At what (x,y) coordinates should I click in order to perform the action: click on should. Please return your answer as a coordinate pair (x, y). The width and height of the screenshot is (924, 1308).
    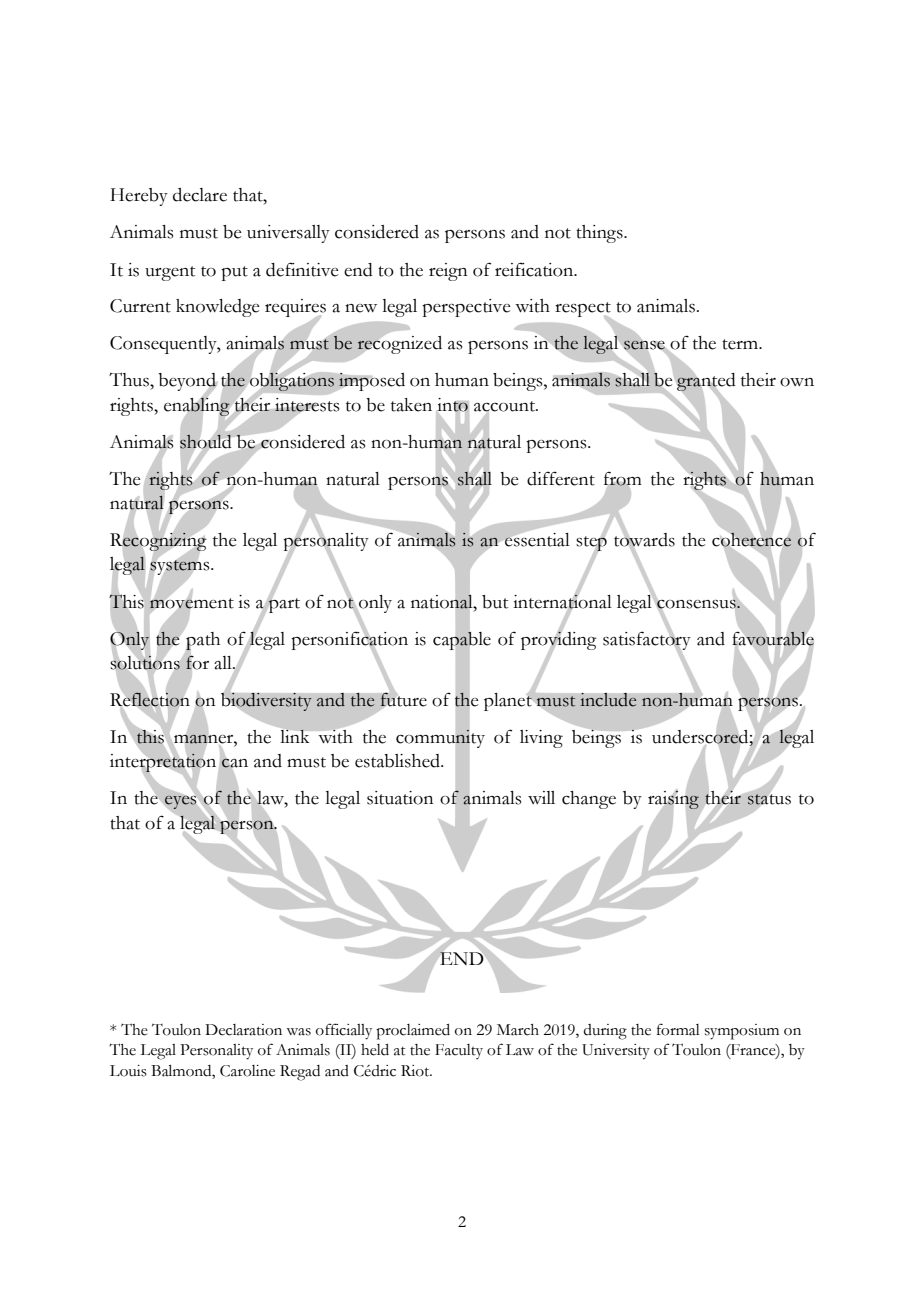
    Looking at the image, I should click on (205, 442).
